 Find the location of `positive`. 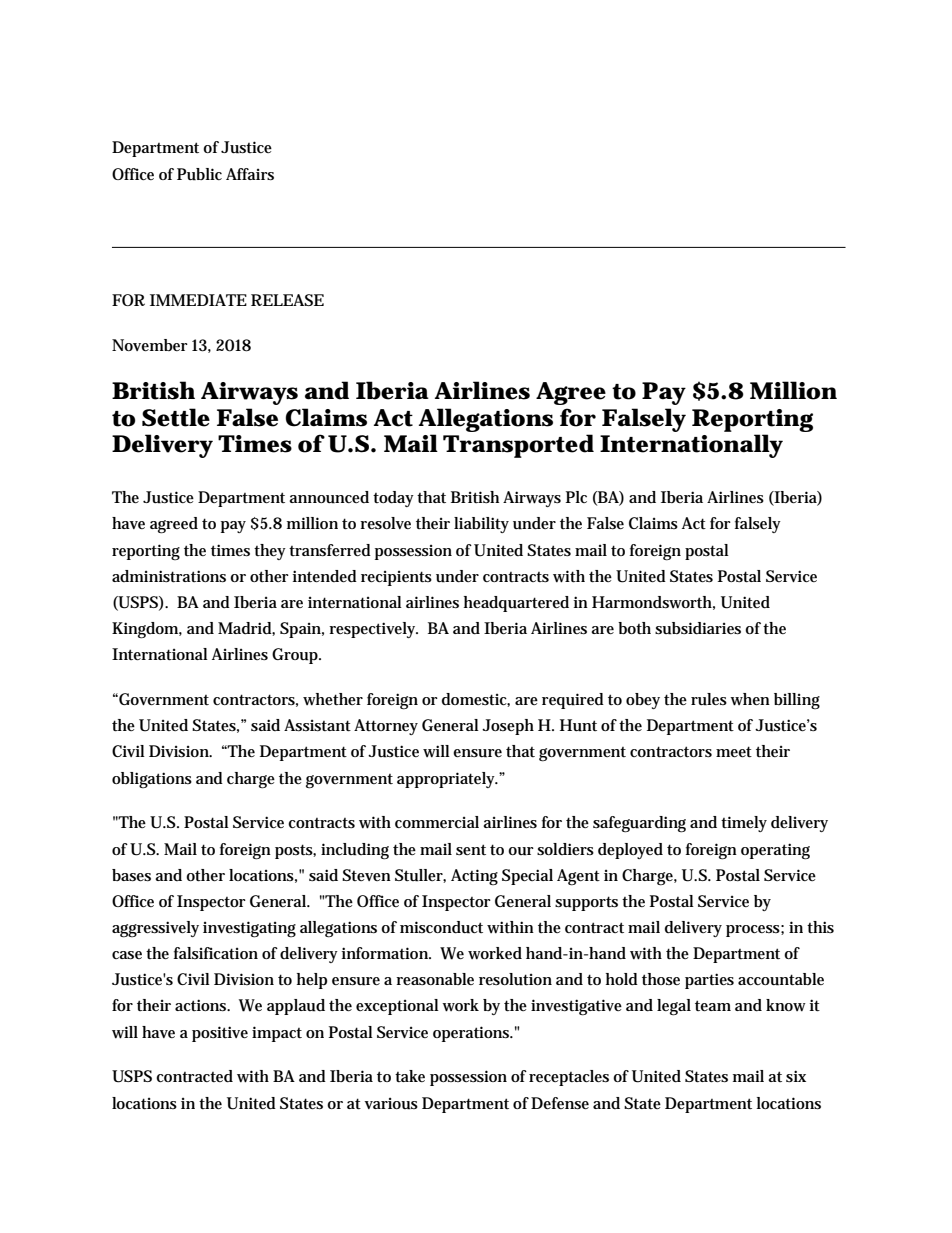

positive is located at coordinates (220, 1034).
